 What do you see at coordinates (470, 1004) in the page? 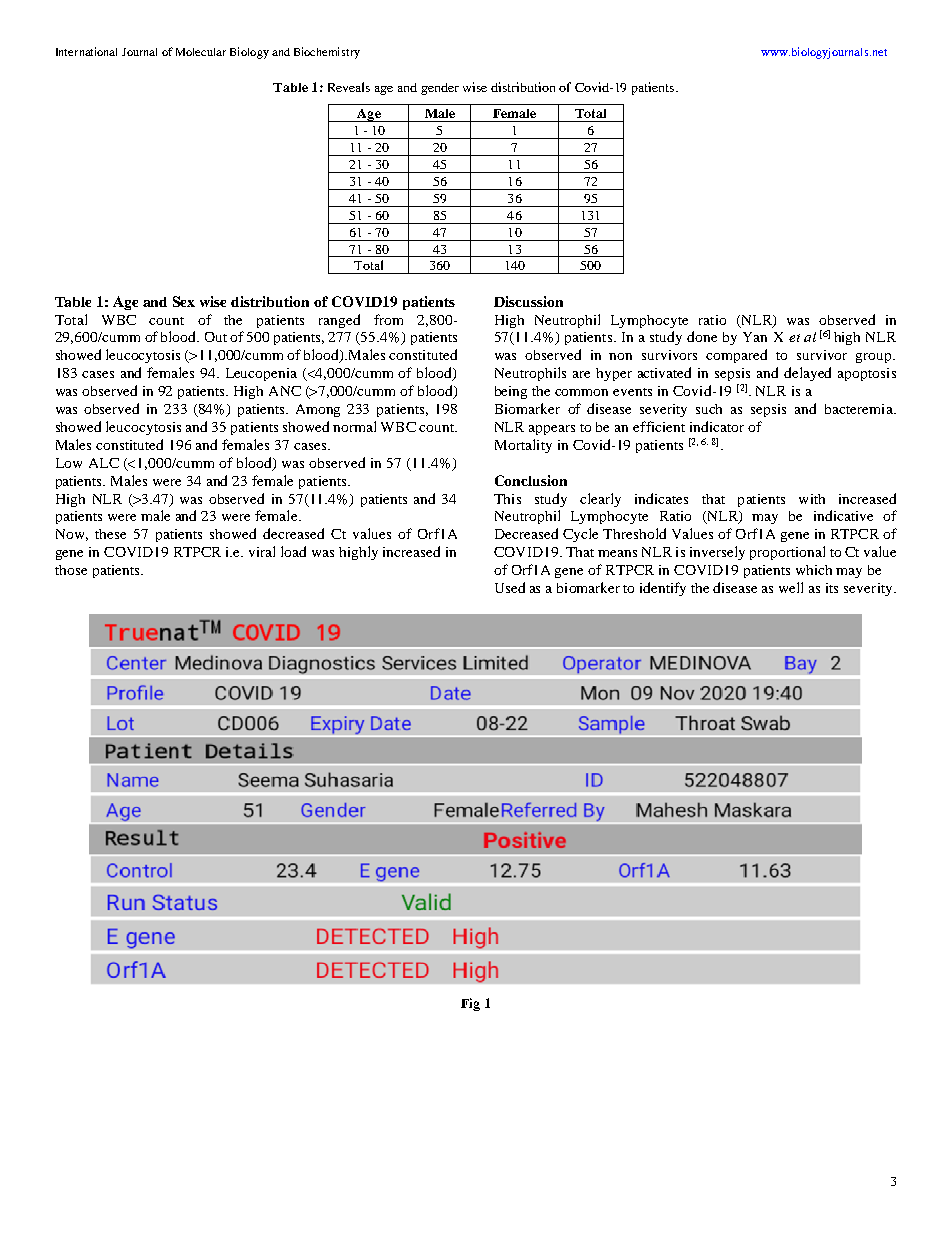
I see `Fig` at bounding box center [470, 1004].
